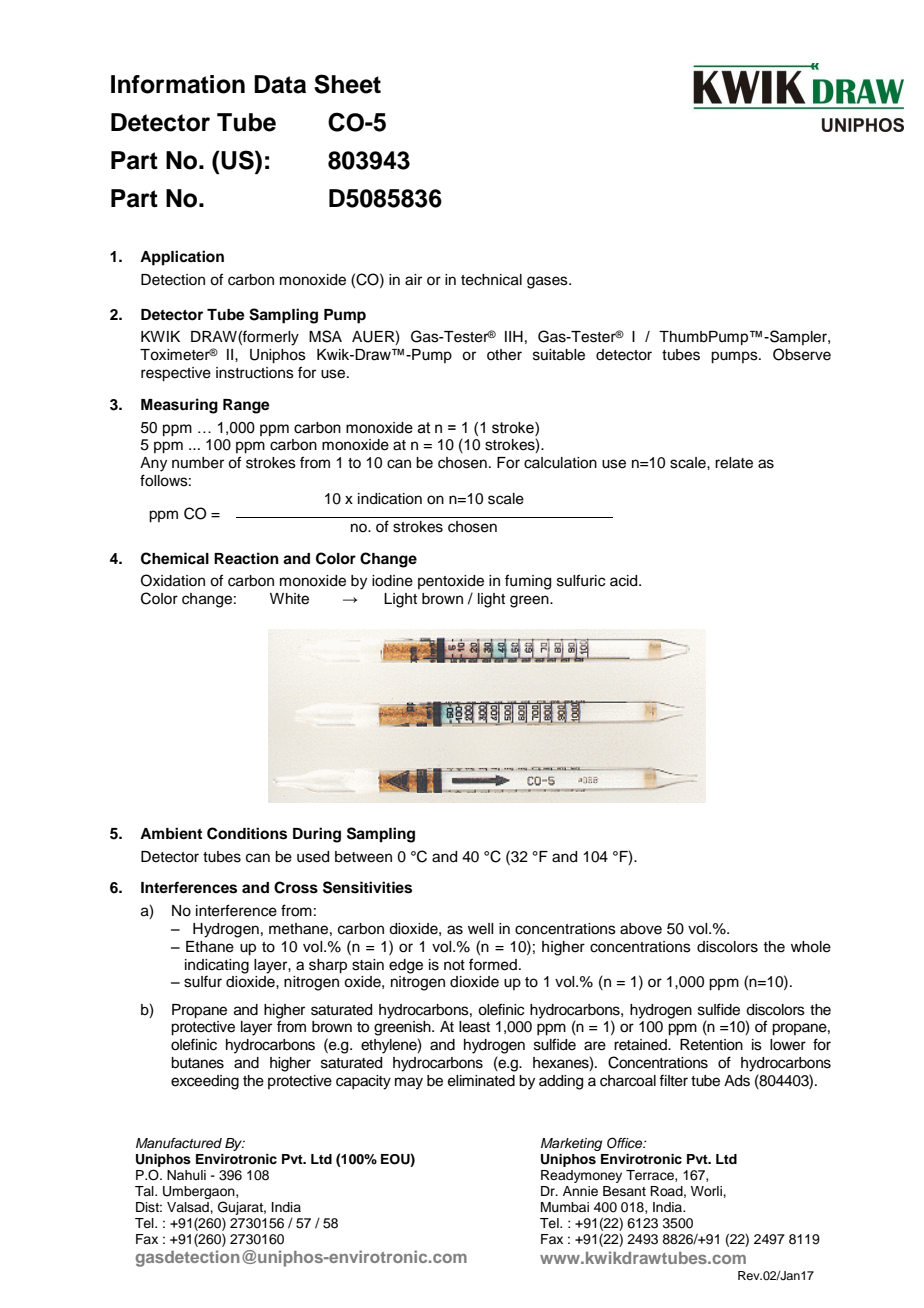  I want to click on Manufactured, so click(179, 1143).
